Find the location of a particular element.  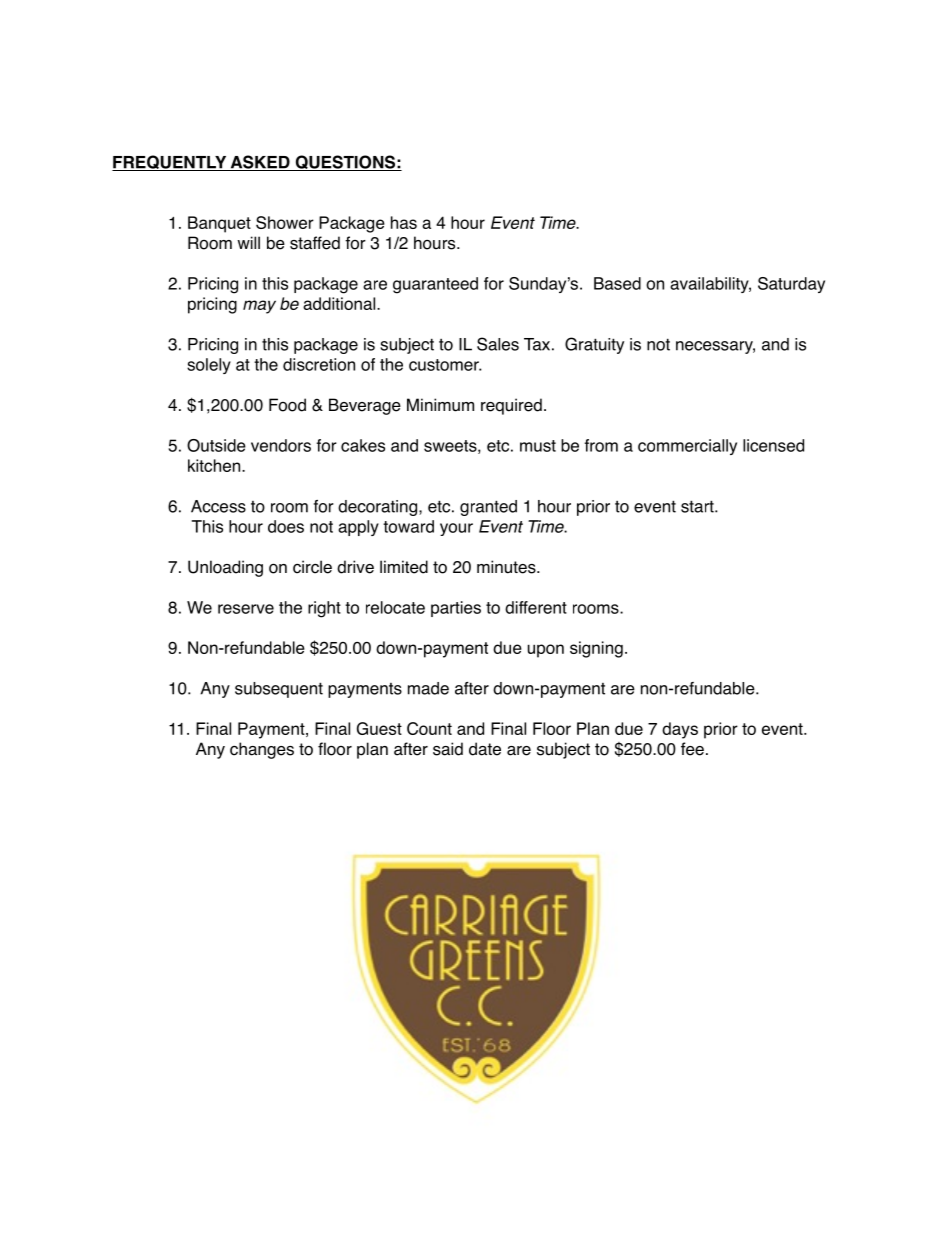

ASKED is located at coordinates (260, 163).
